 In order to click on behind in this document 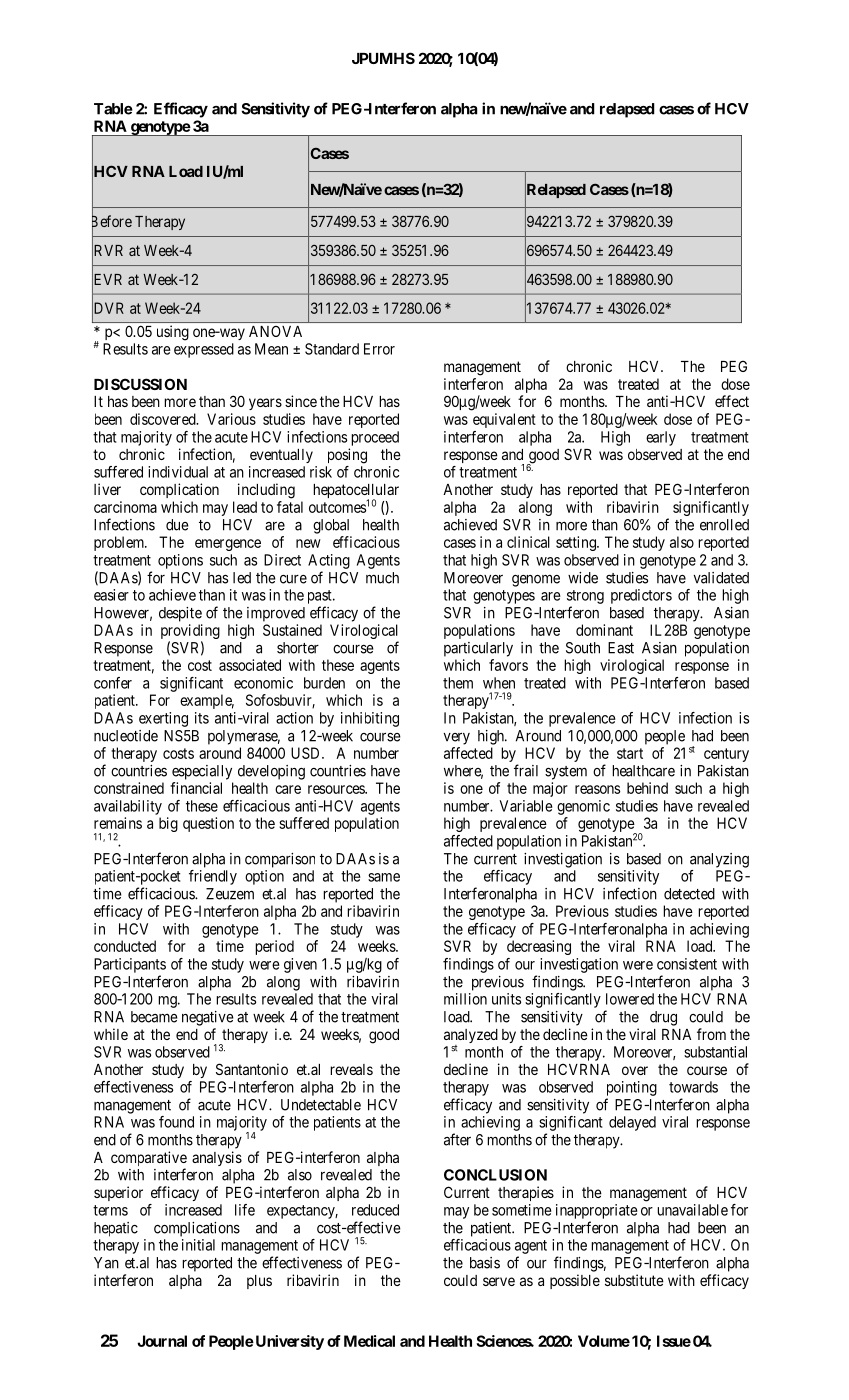, I will do `click(647, 788)`.
